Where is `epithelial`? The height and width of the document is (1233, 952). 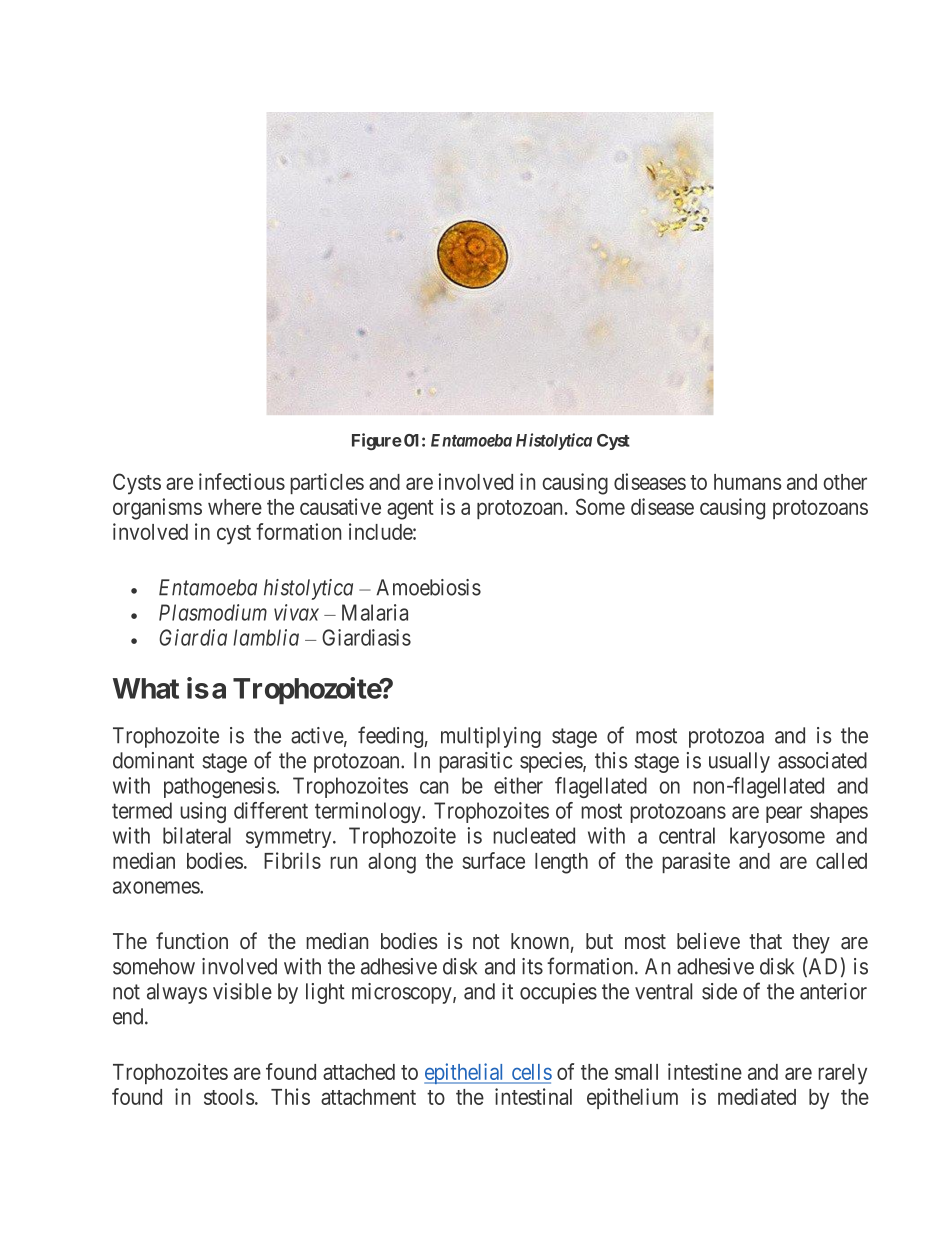 epithelial is located at coordinates (465, 1073).
